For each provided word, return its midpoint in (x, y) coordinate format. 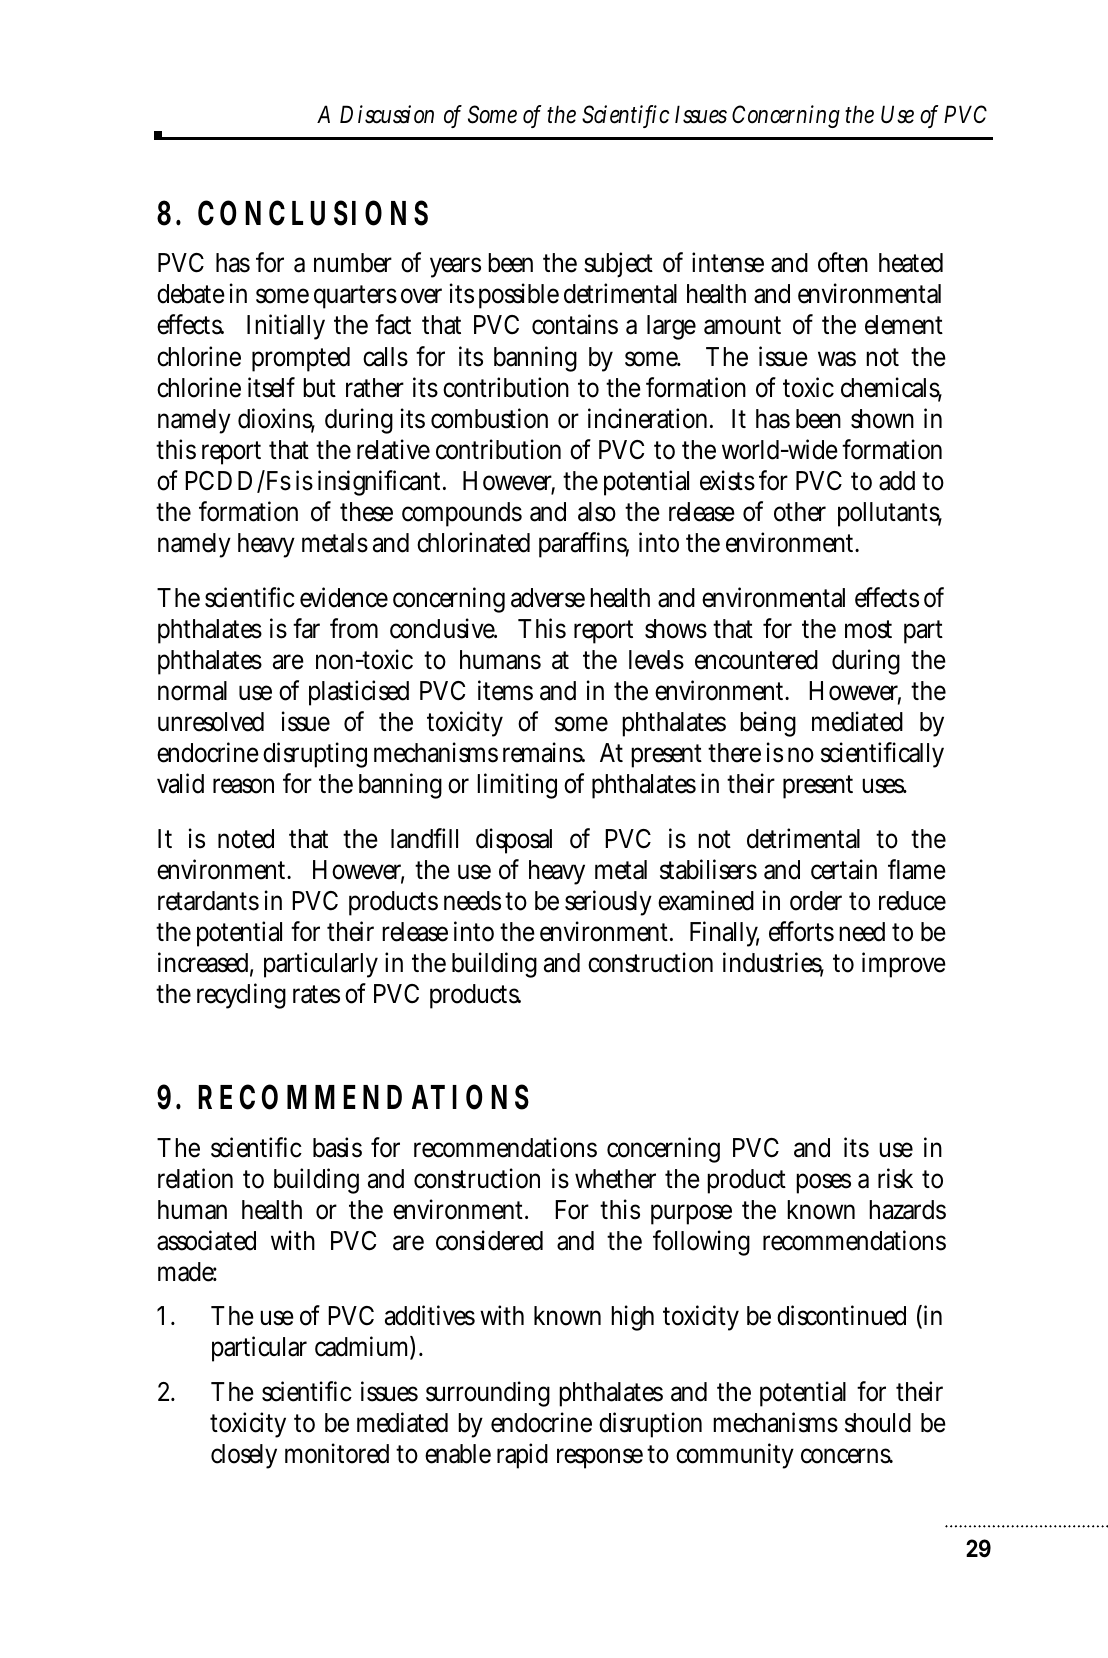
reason (243, 786)
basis (337, 1147)
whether (615, 1179)
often (843, 262)
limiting (517, 786)
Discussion (387, 114)
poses (823, 1183)
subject (618, 265)
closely (244, 1456)
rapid (522, 1456)
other (800, 512)
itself (271, 387)
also (597, 512)
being (768, 724)
